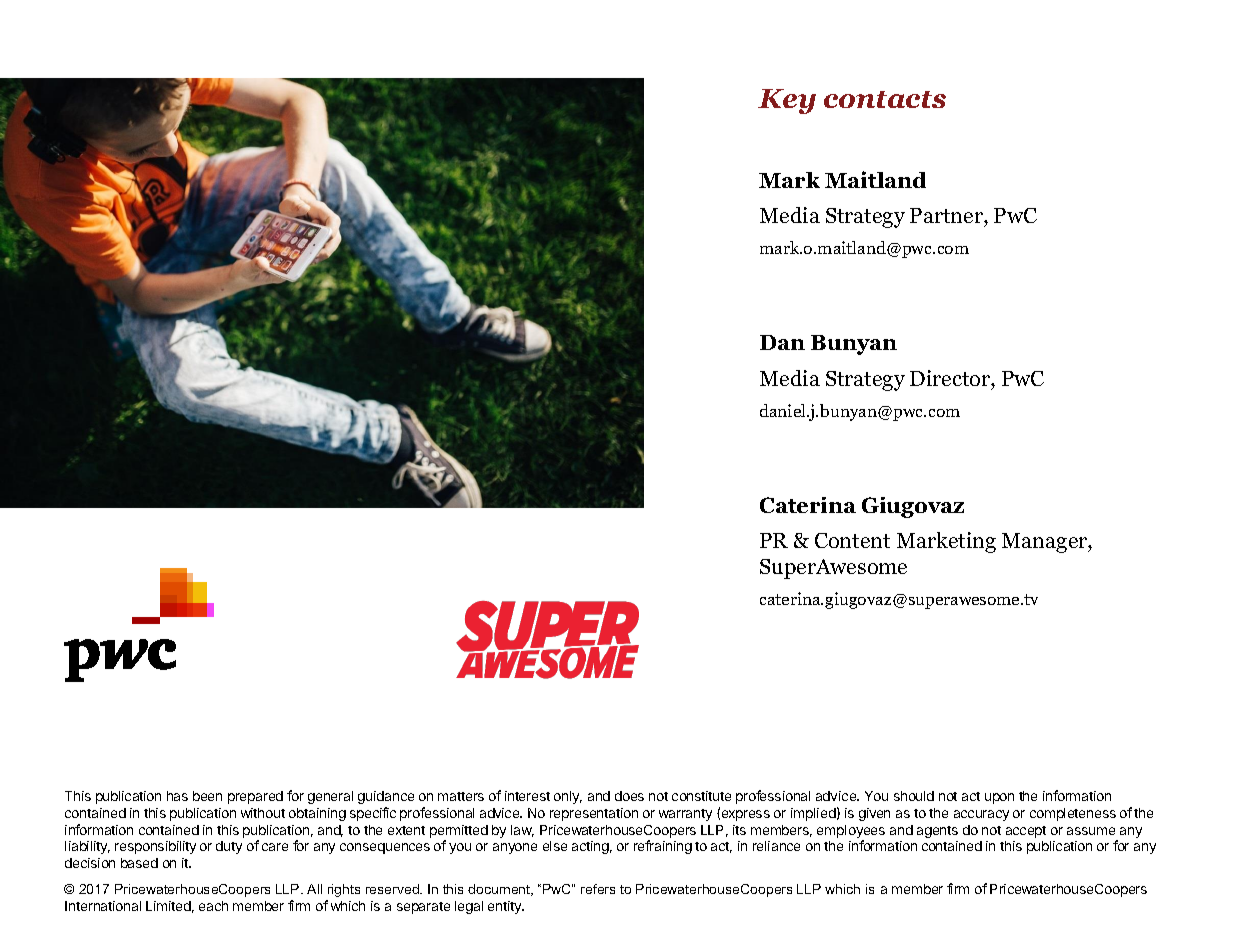 Image resolution: width=1233 pixels, height=952 pixels. Describe the element at coordinates (787, 101) in the image. I see `Key` at that location.
